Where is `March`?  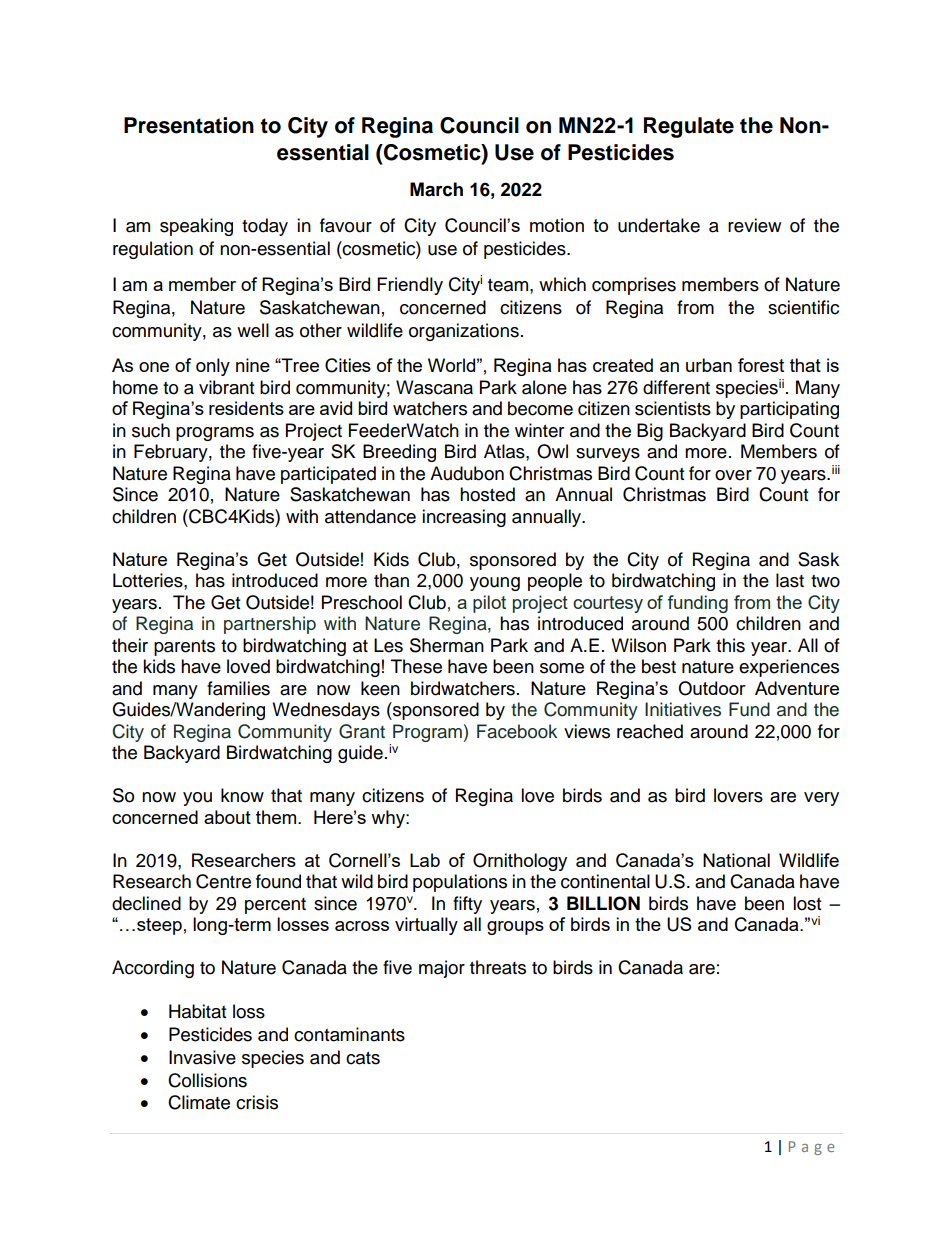 March is located at coordinates (436, 189).
